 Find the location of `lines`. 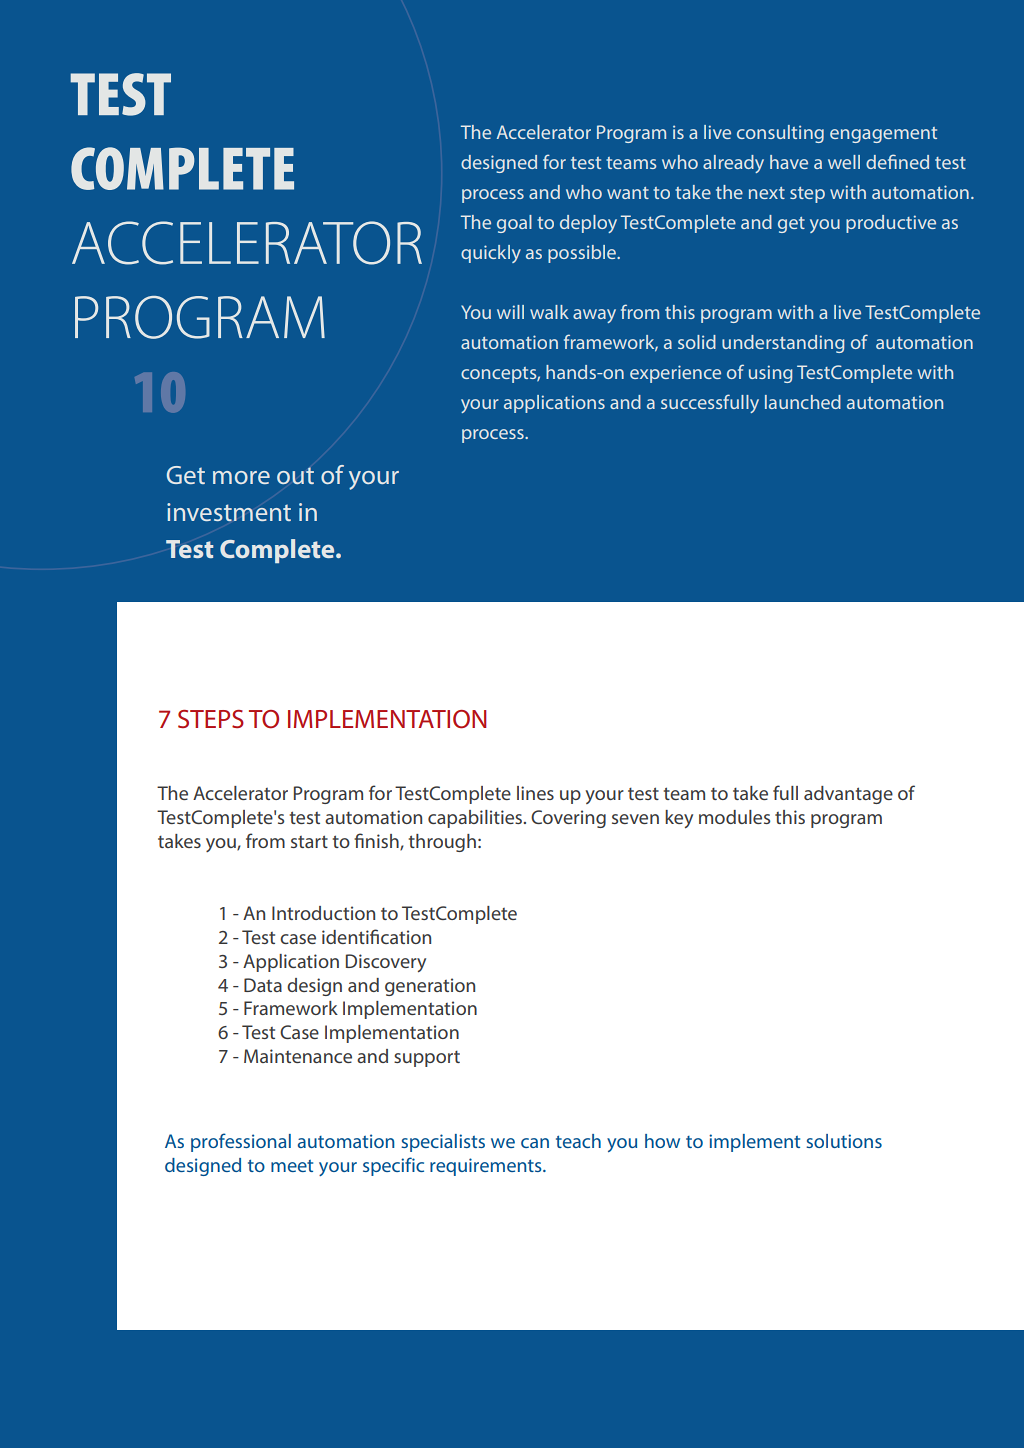

lines is located at coordinates (535, 793).
